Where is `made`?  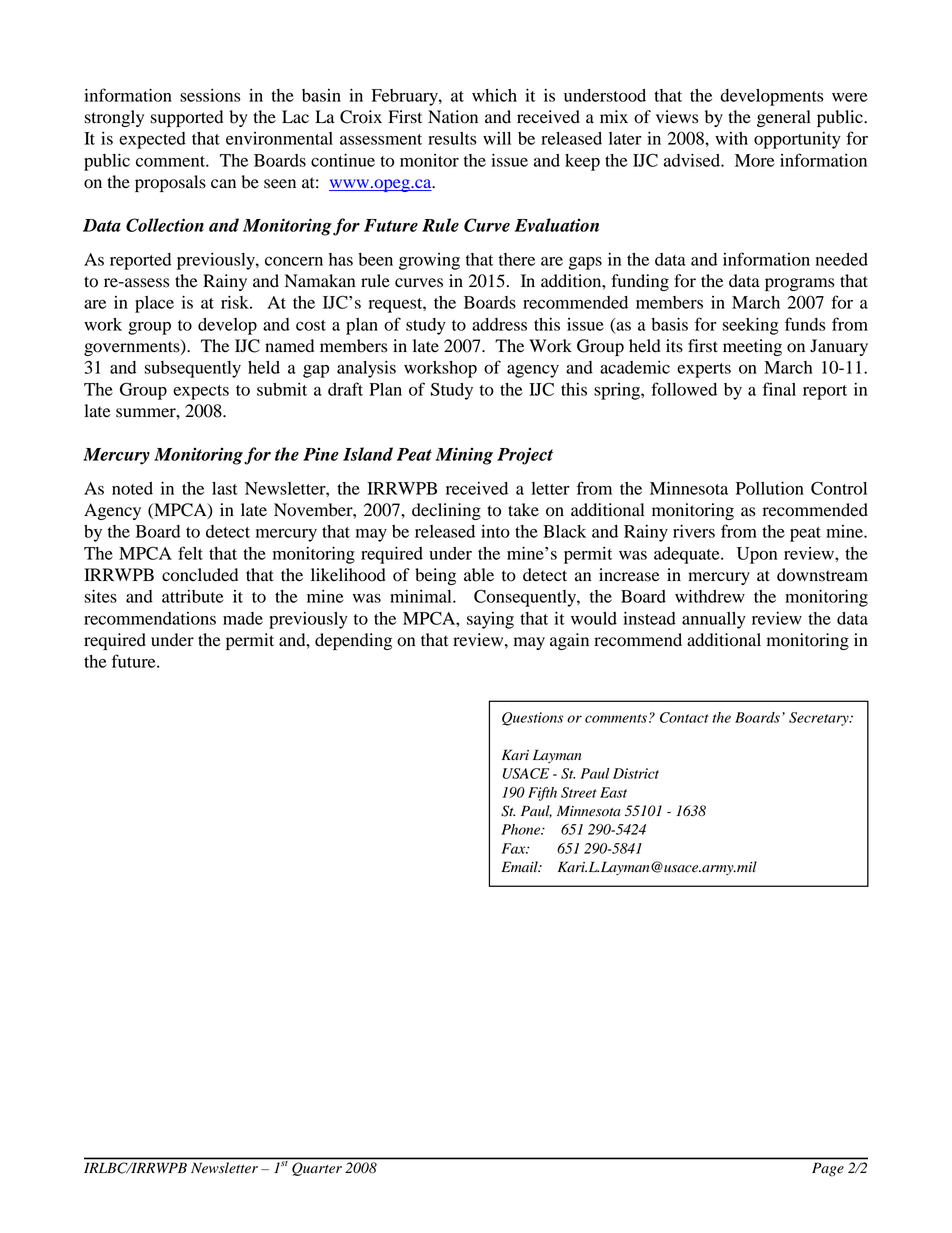
made is located at coordinates (243, 618).
